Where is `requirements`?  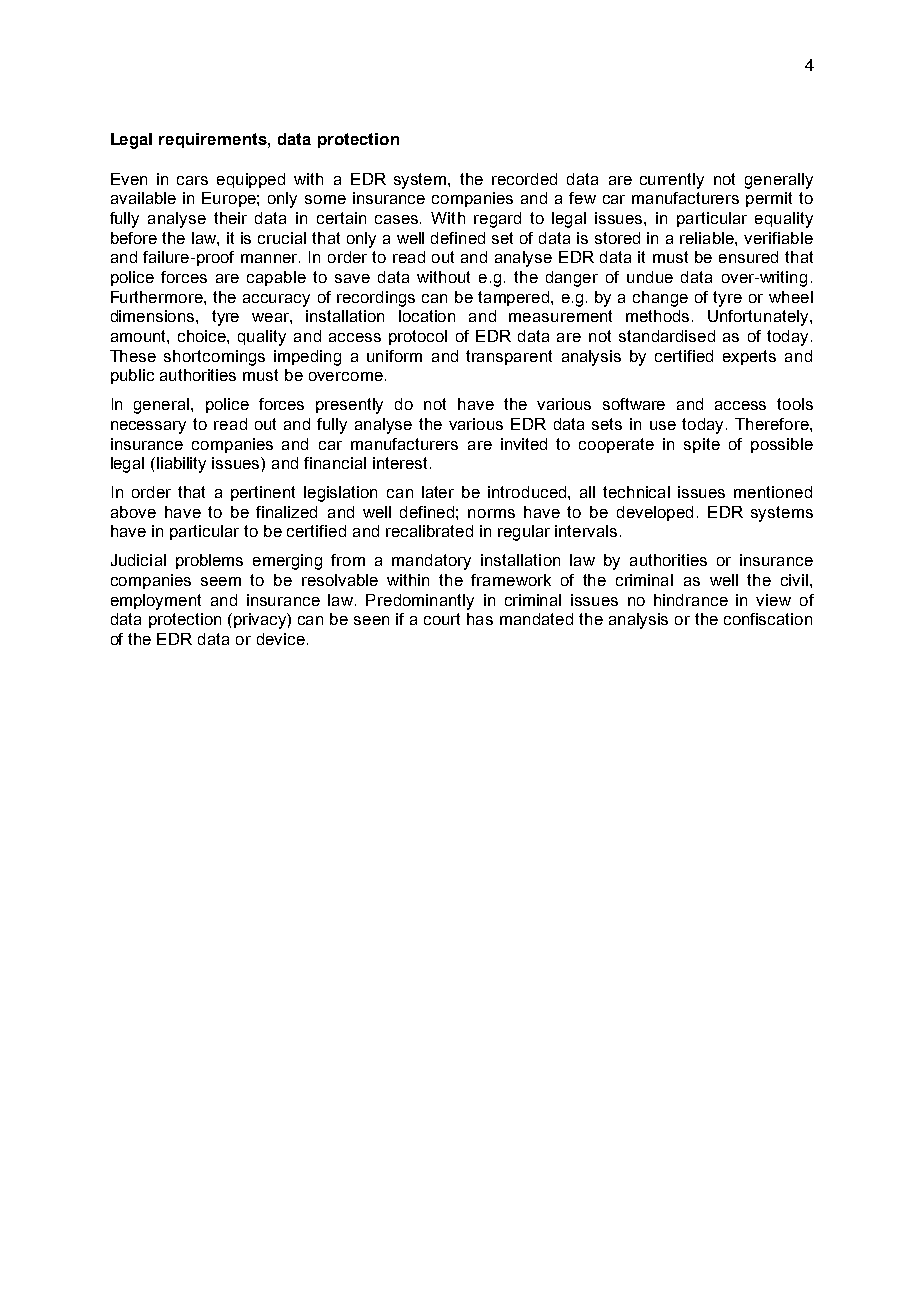
requirements is located at coordinates (214, 140).
